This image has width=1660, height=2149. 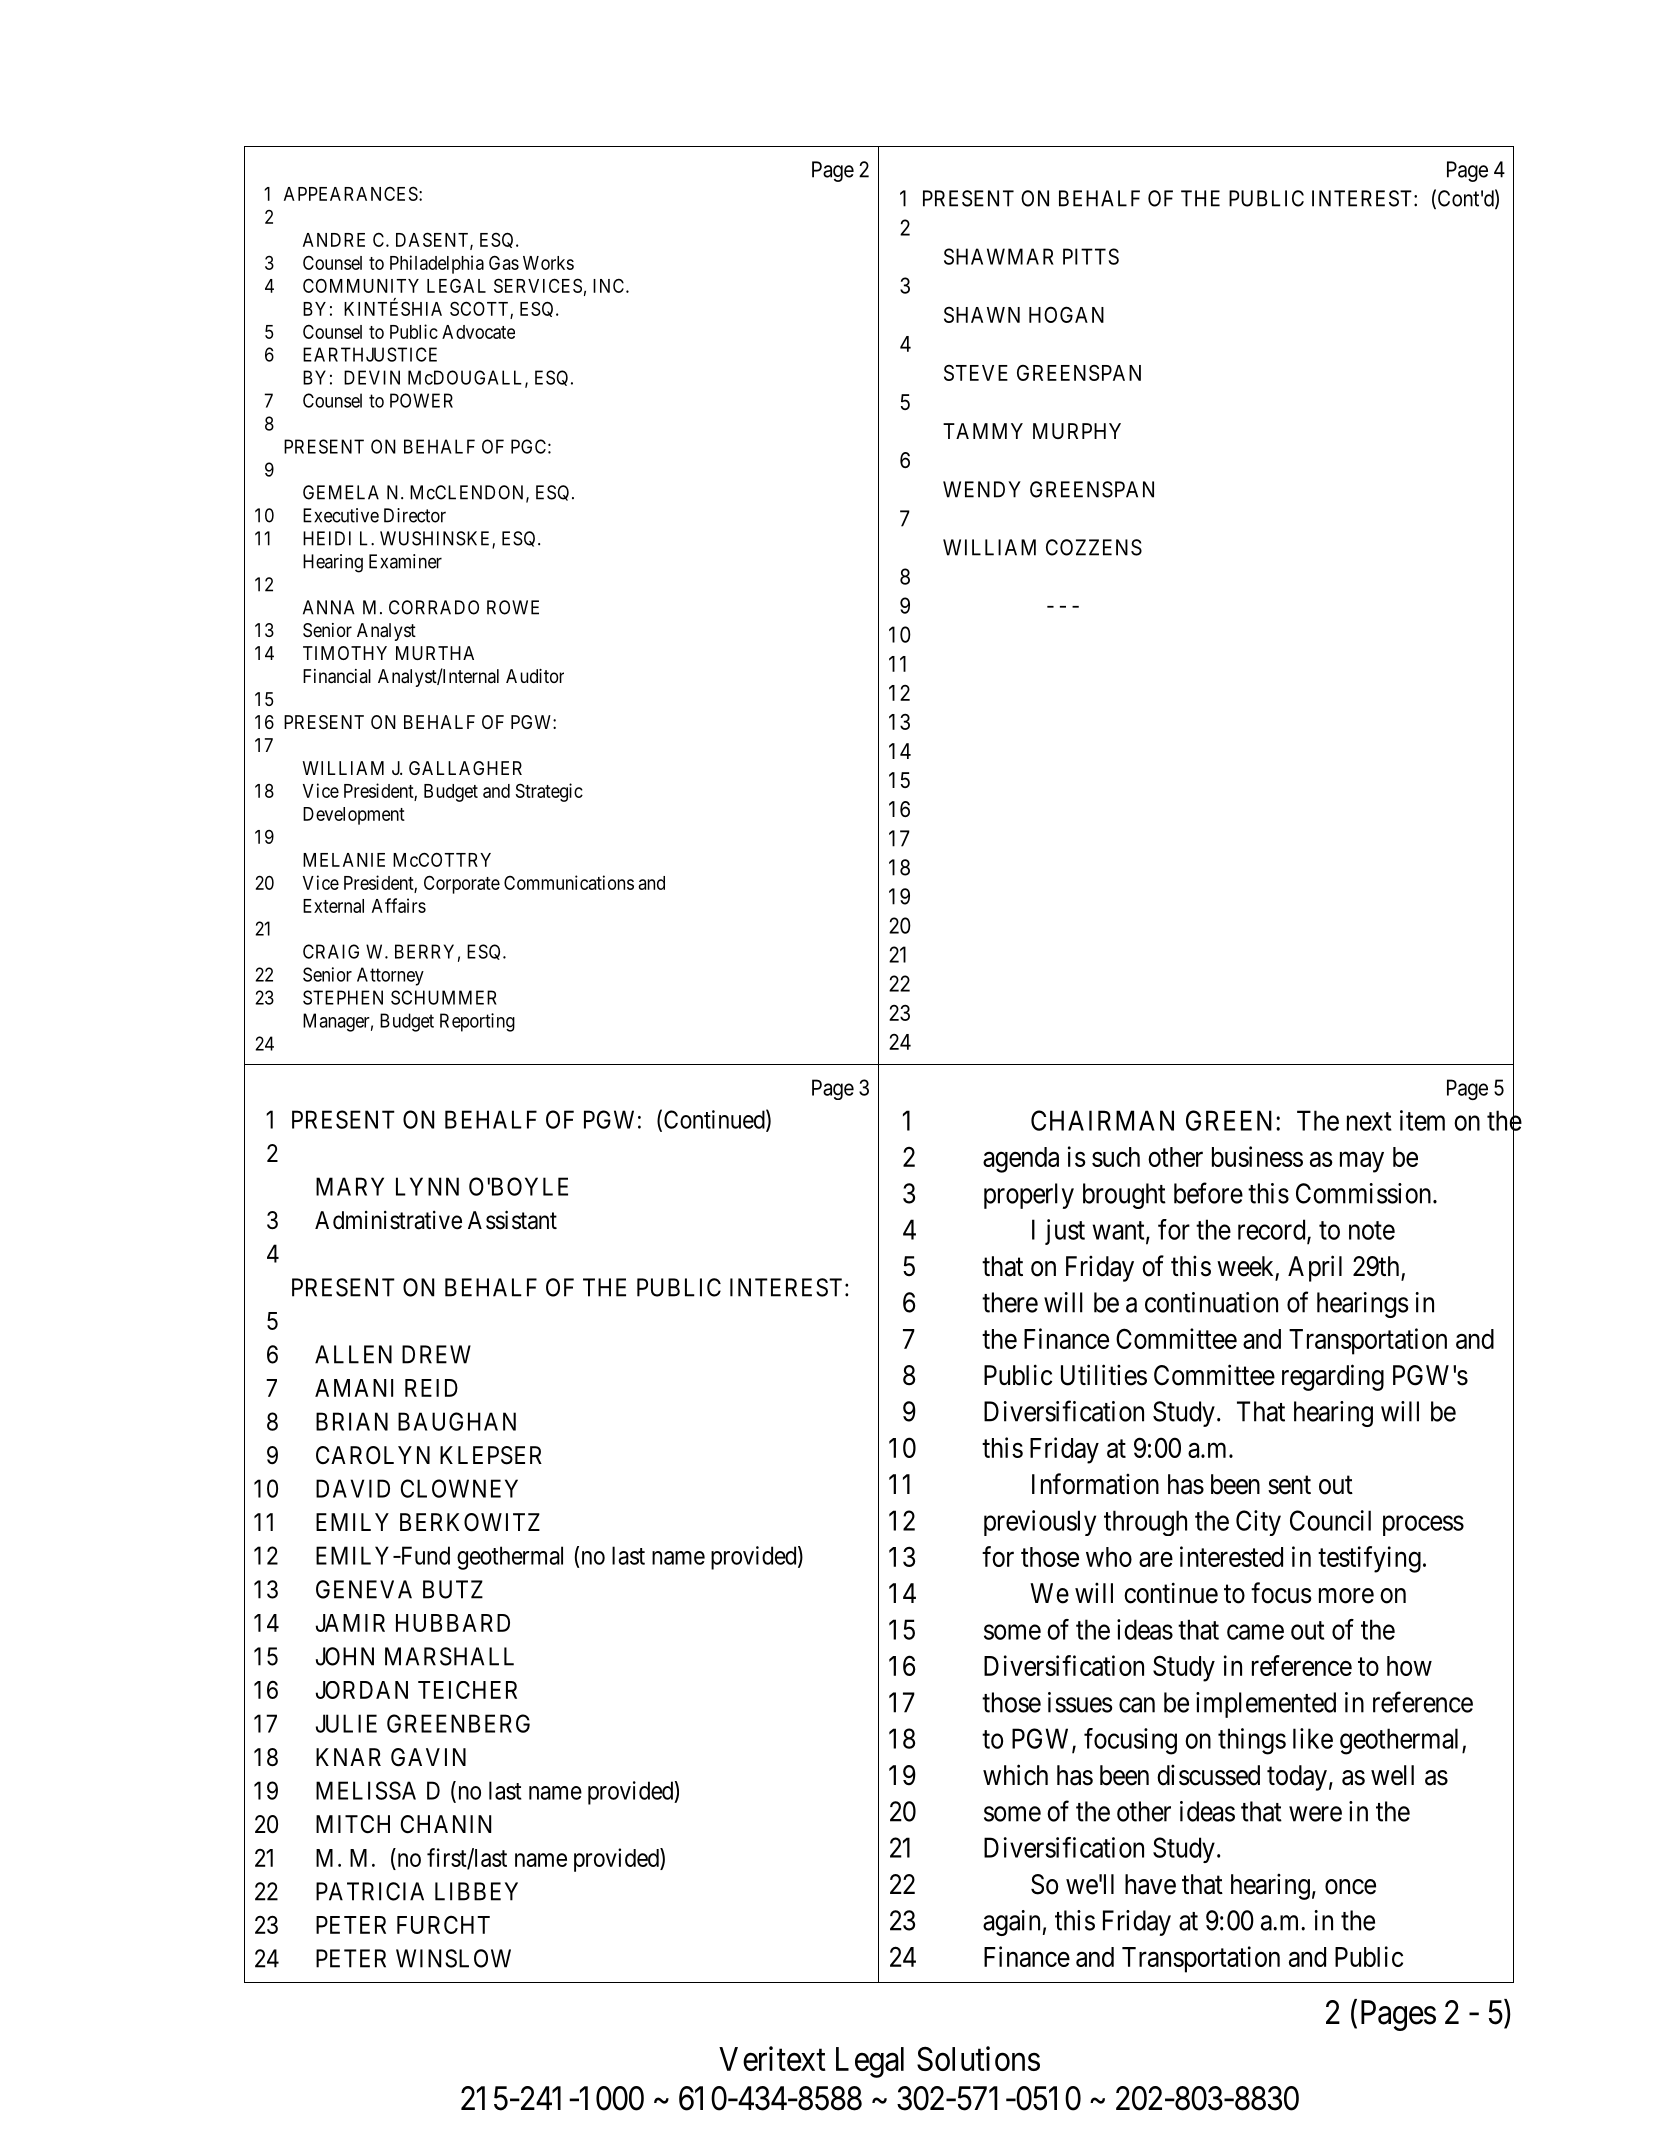 I want to click on DREW, so click(x=436, y=1354).
